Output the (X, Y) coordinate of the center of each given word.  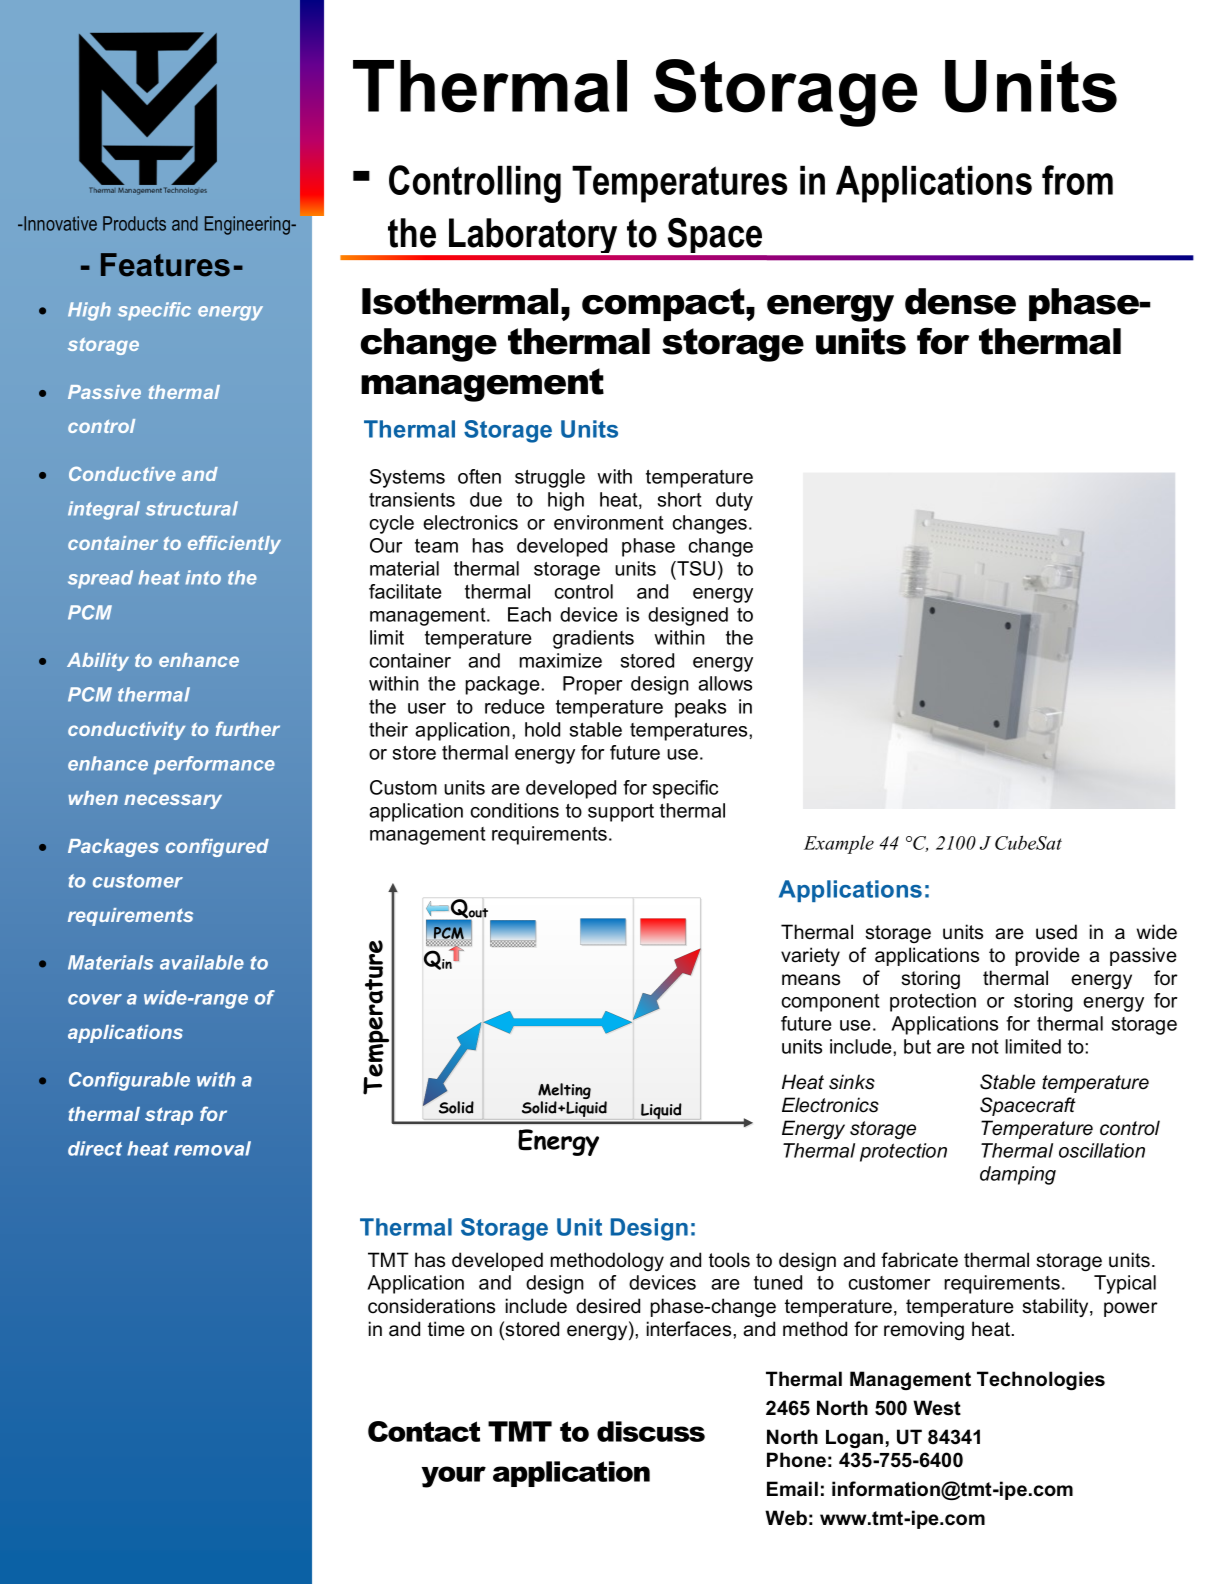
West (937, 1408)
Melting (564, 1092)
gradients (593, 639)
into (203, 577)
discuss (651, 1431)
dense (960, 301)
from (1077, 180)
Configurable (129, 1081)
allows (725, 683)
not (985, 1047)
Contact (424, 1431)
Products (134, 223)
